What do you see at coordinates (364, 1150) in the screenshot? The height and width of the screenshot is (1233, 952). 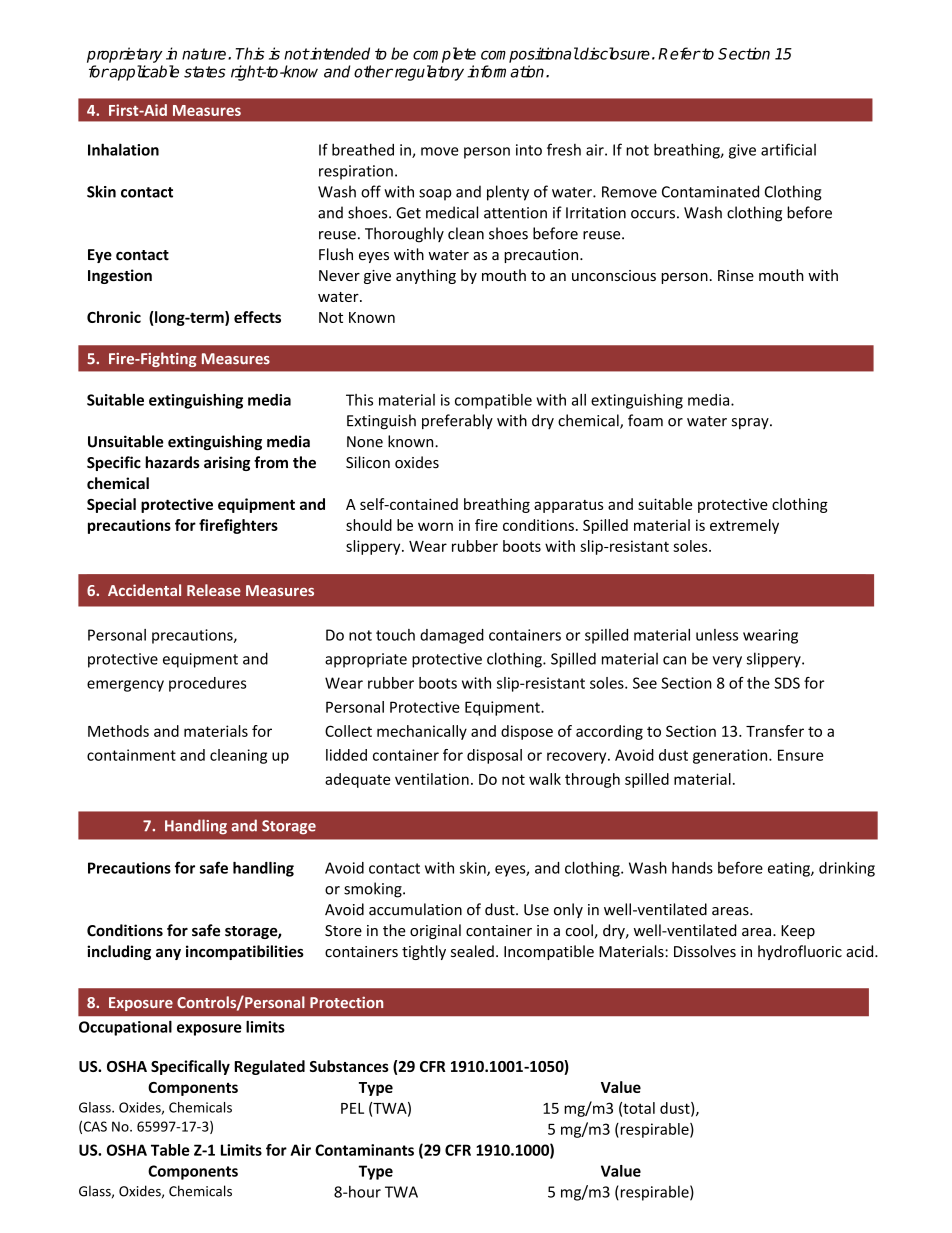 I see `Contaminants` at bounding box center [364, 1150].
